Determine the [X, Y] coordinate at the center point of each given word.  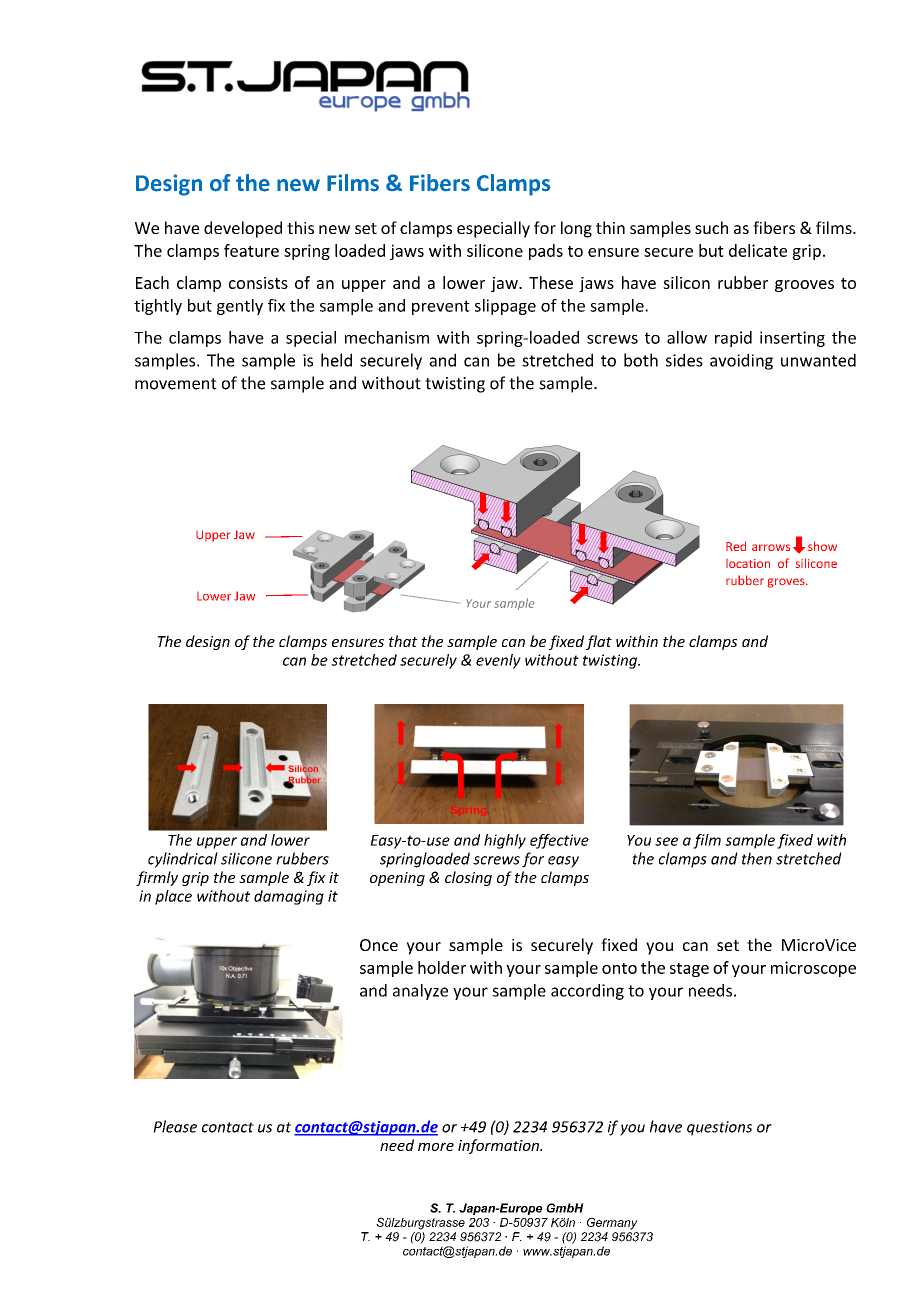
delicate [758, 250]
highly [505, 841]
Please [175, 1126]
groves [787, 583]
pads [546, 252]
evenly [498, 661]
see [666, 841]
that [403, 641]
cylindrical [183, 860]
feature [251, 250]
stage [689, 970]
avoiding [741, 361]
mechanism [387, 337]
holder [442, 967]
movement [176, 384]
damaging [289, 897]
